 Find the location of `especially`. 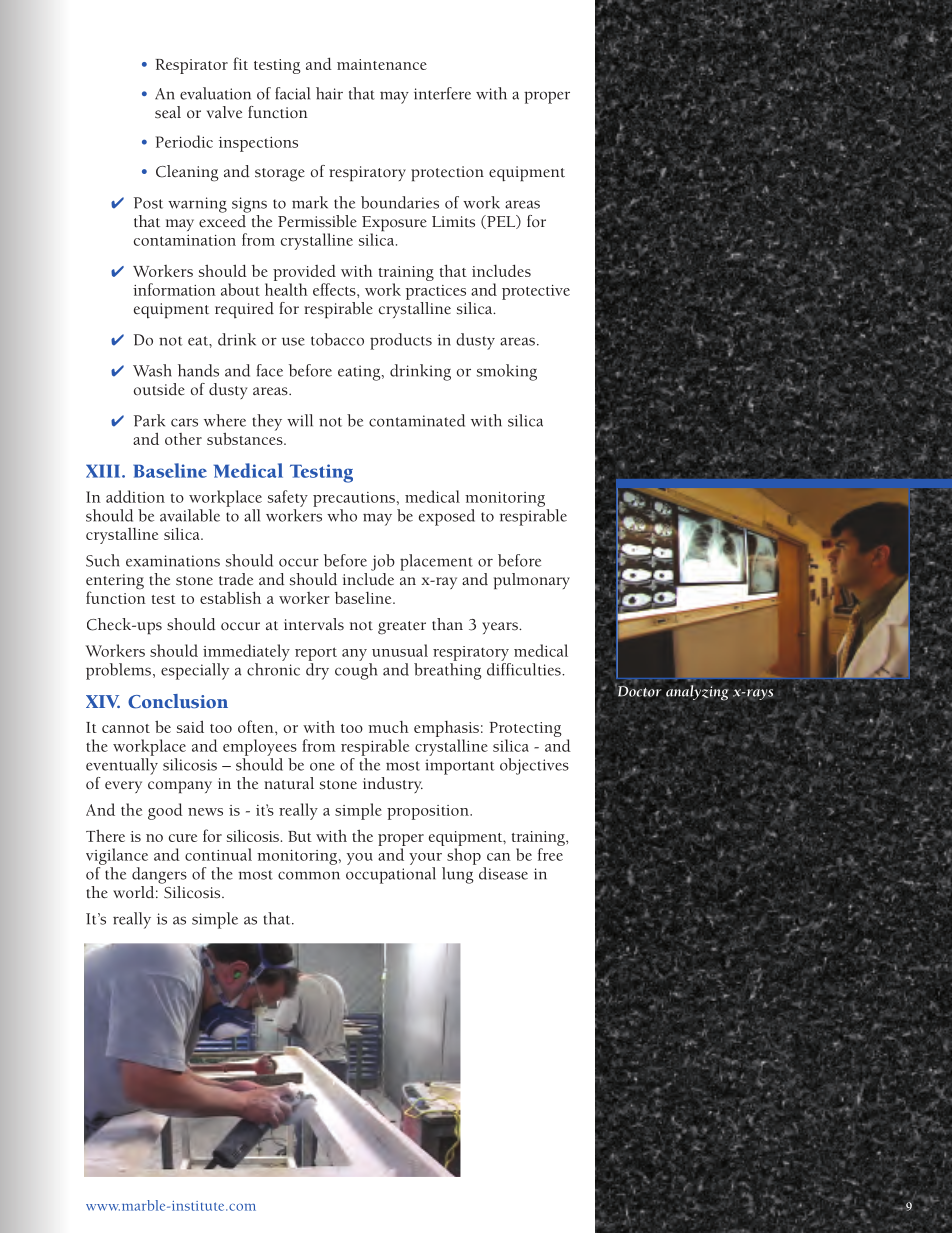

especially is located at coordinates (195, 671).
